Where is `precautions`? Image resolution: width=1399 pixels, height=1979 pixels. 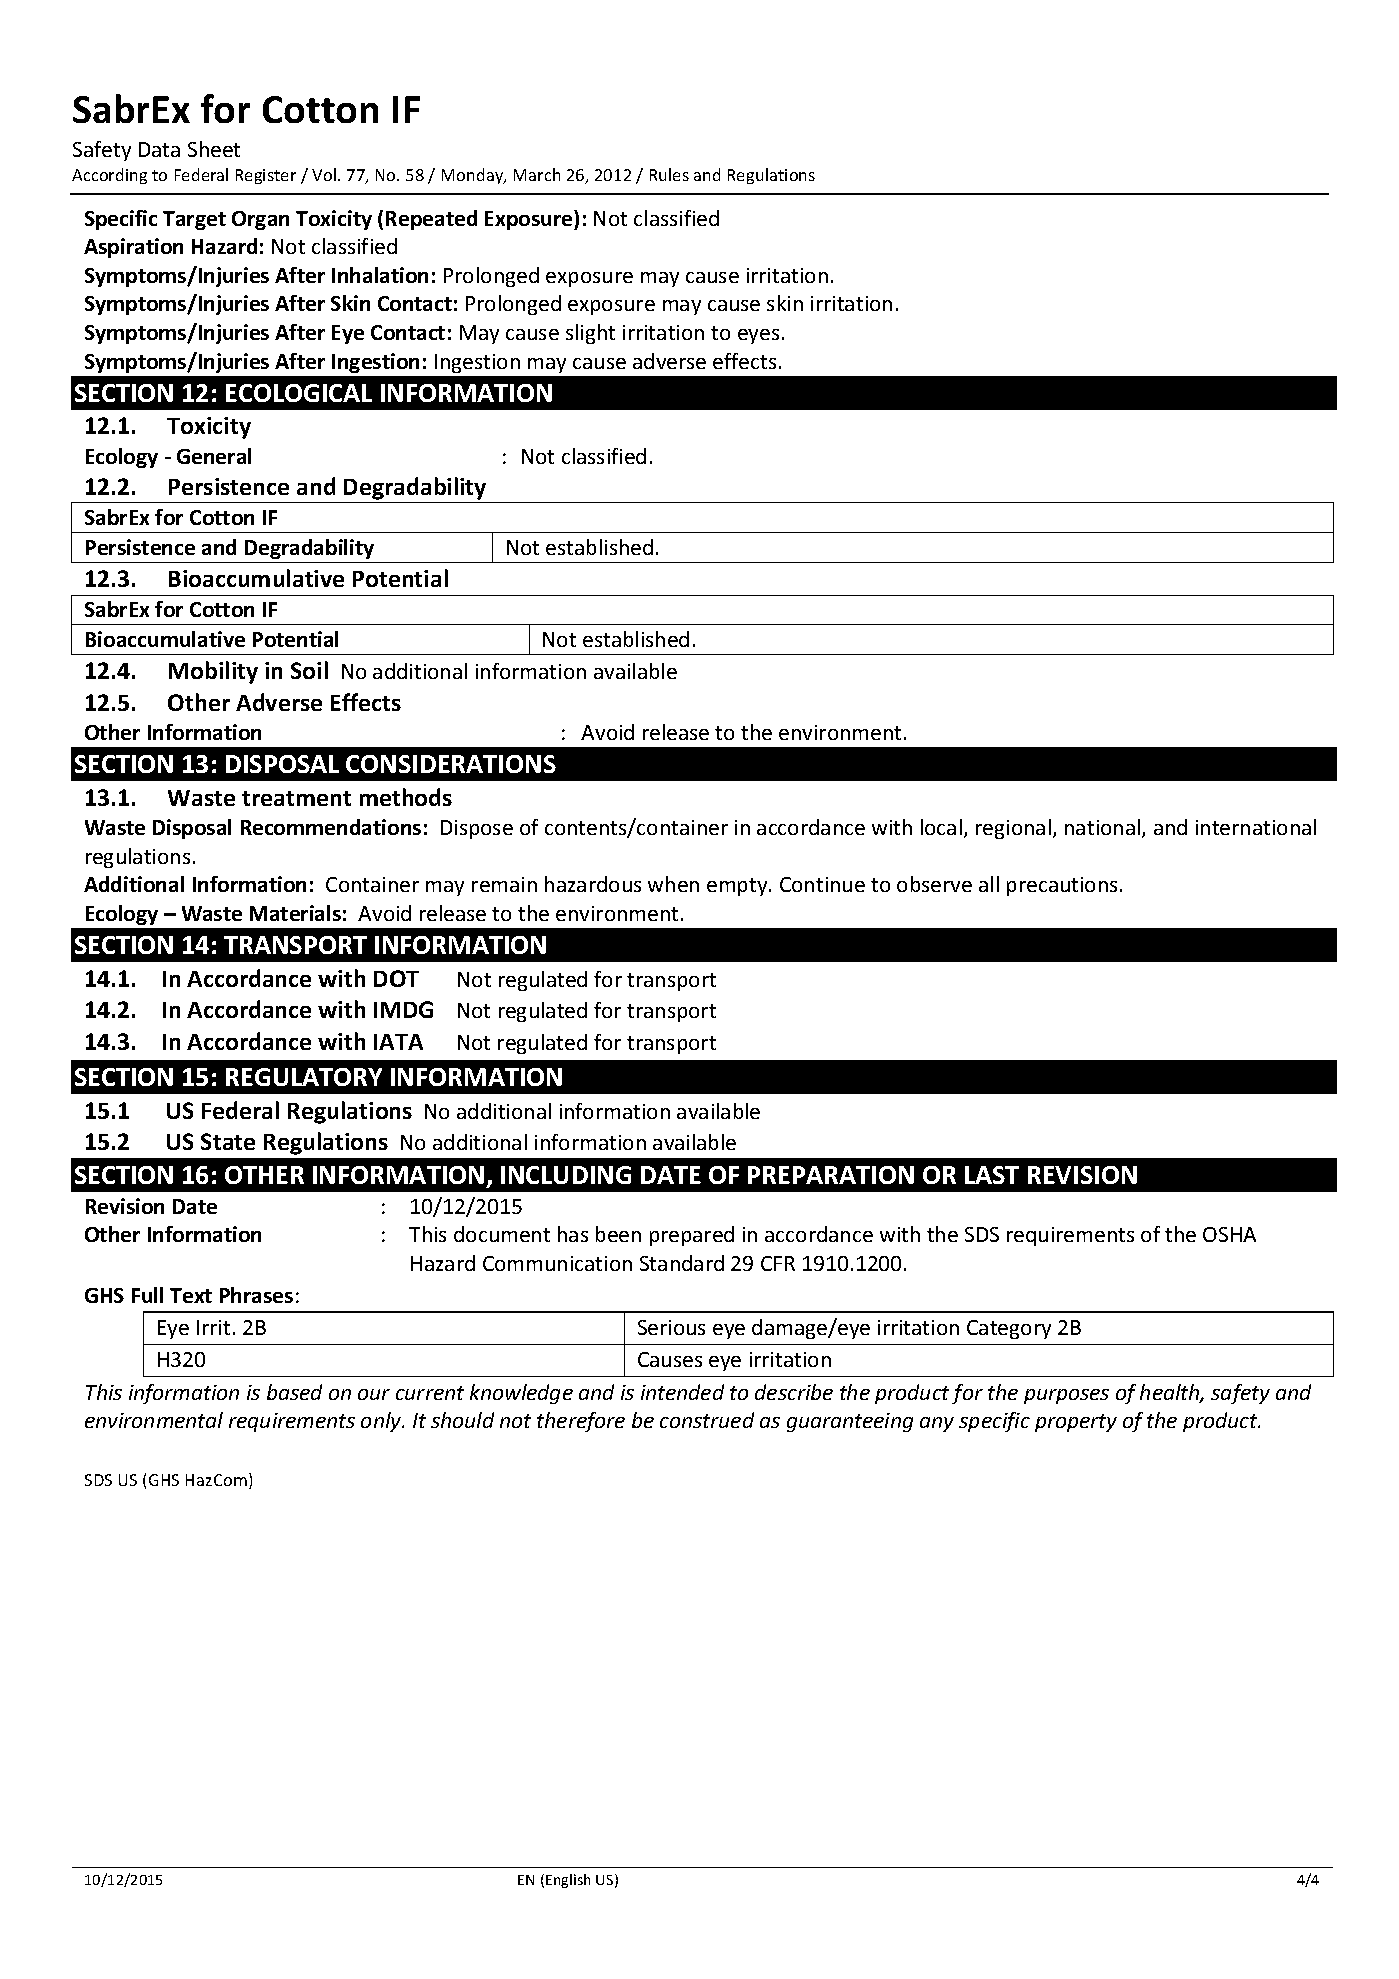 precautions is located at coordinates (1062, 886).
